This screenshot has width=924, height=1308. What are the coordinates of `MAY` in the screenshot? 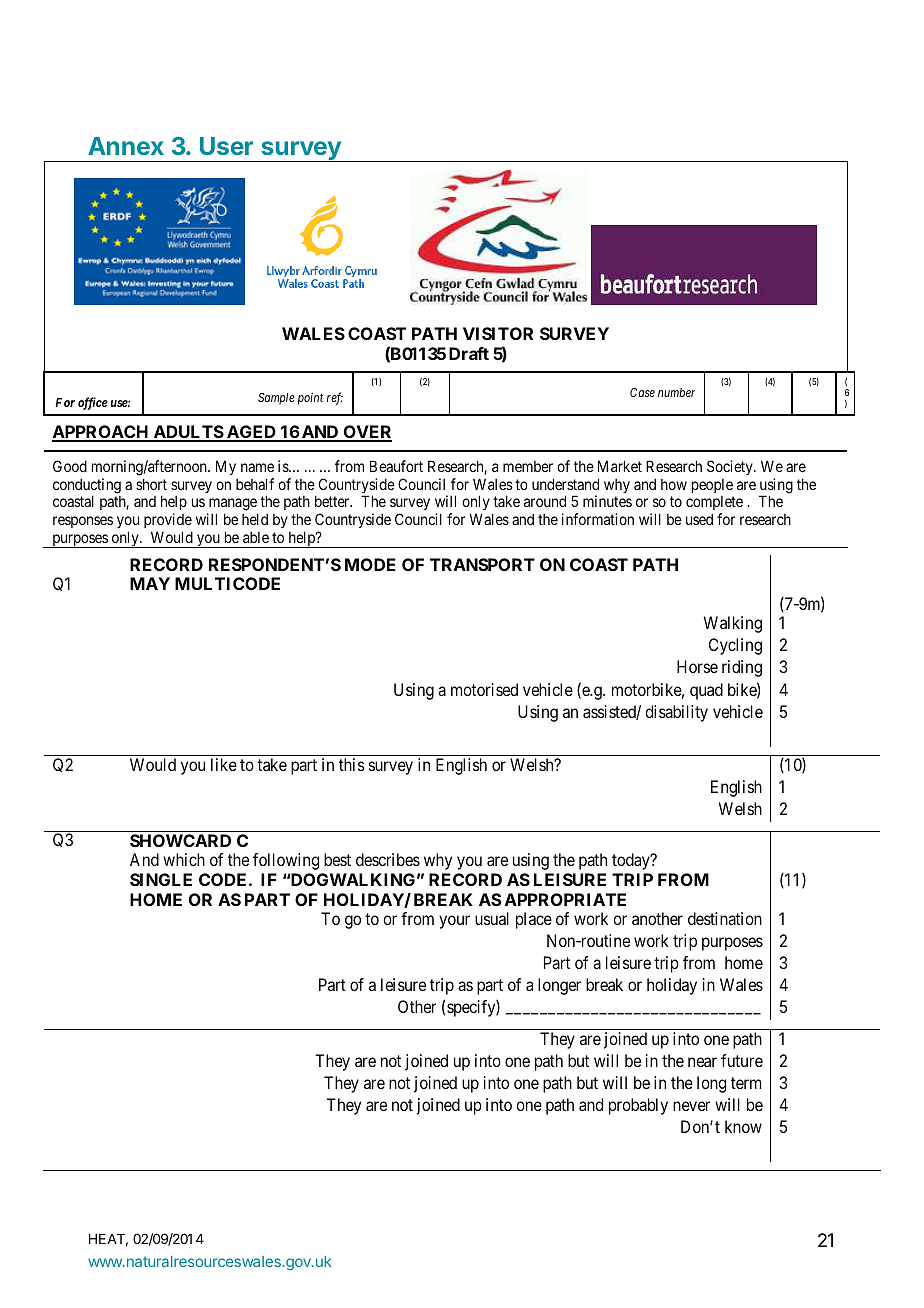 It's located at (150, 583).
